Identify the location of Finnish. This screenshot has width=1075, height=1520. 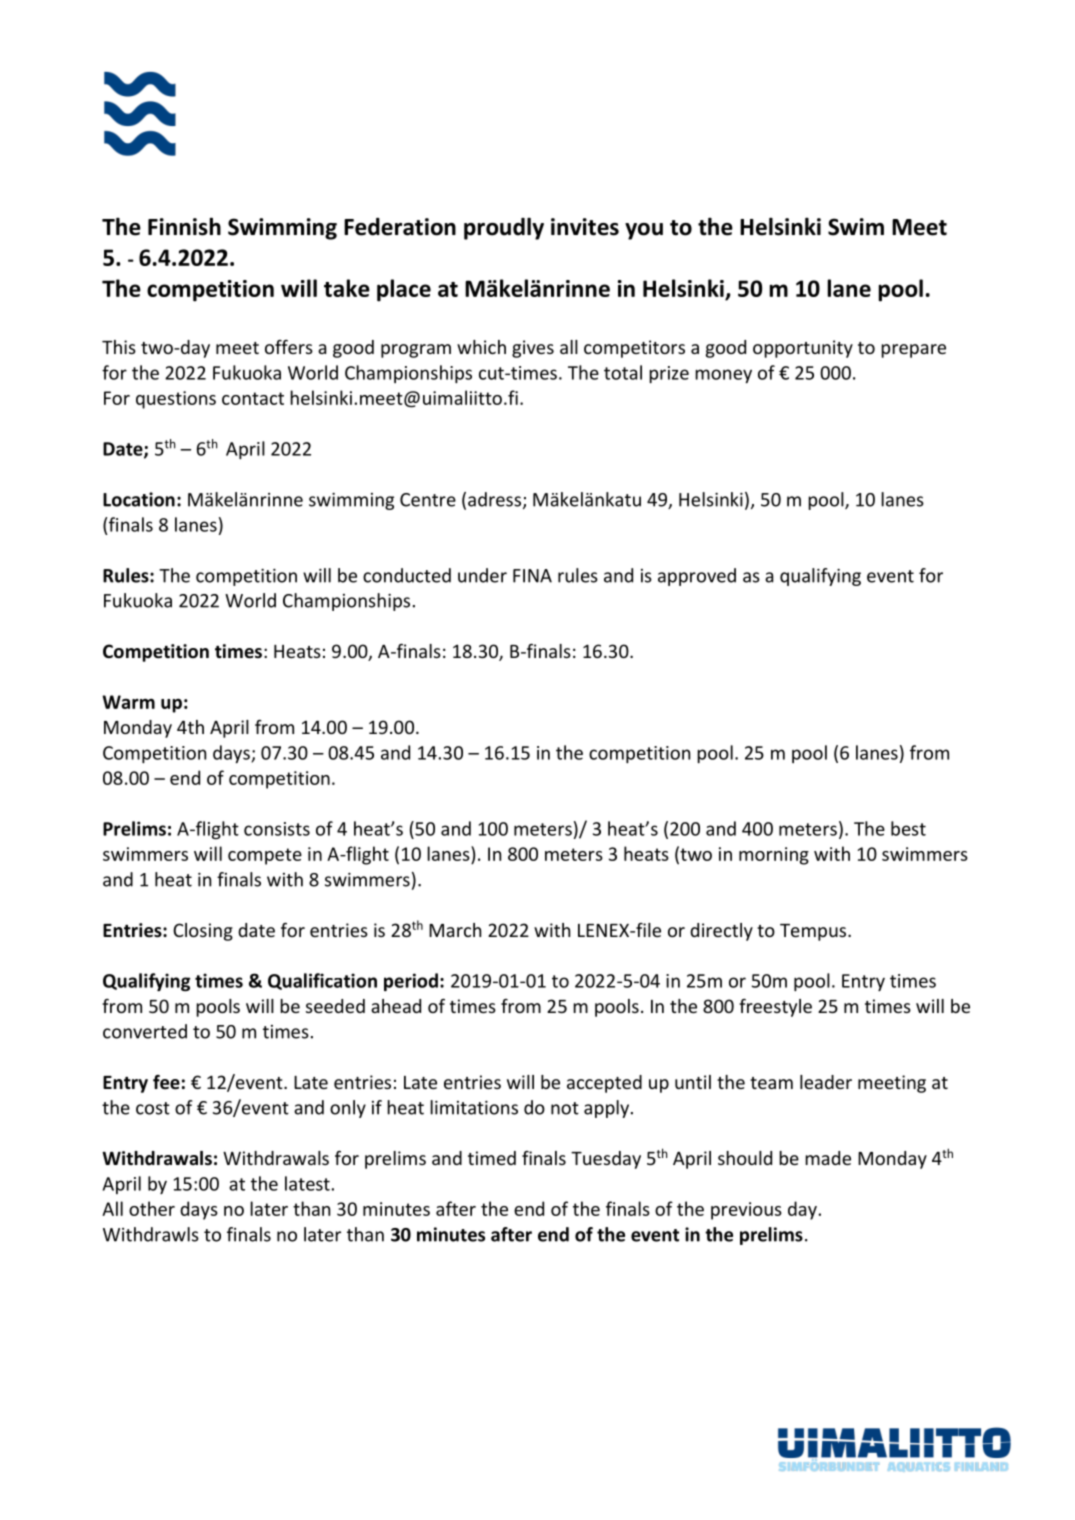
(184, 226).
